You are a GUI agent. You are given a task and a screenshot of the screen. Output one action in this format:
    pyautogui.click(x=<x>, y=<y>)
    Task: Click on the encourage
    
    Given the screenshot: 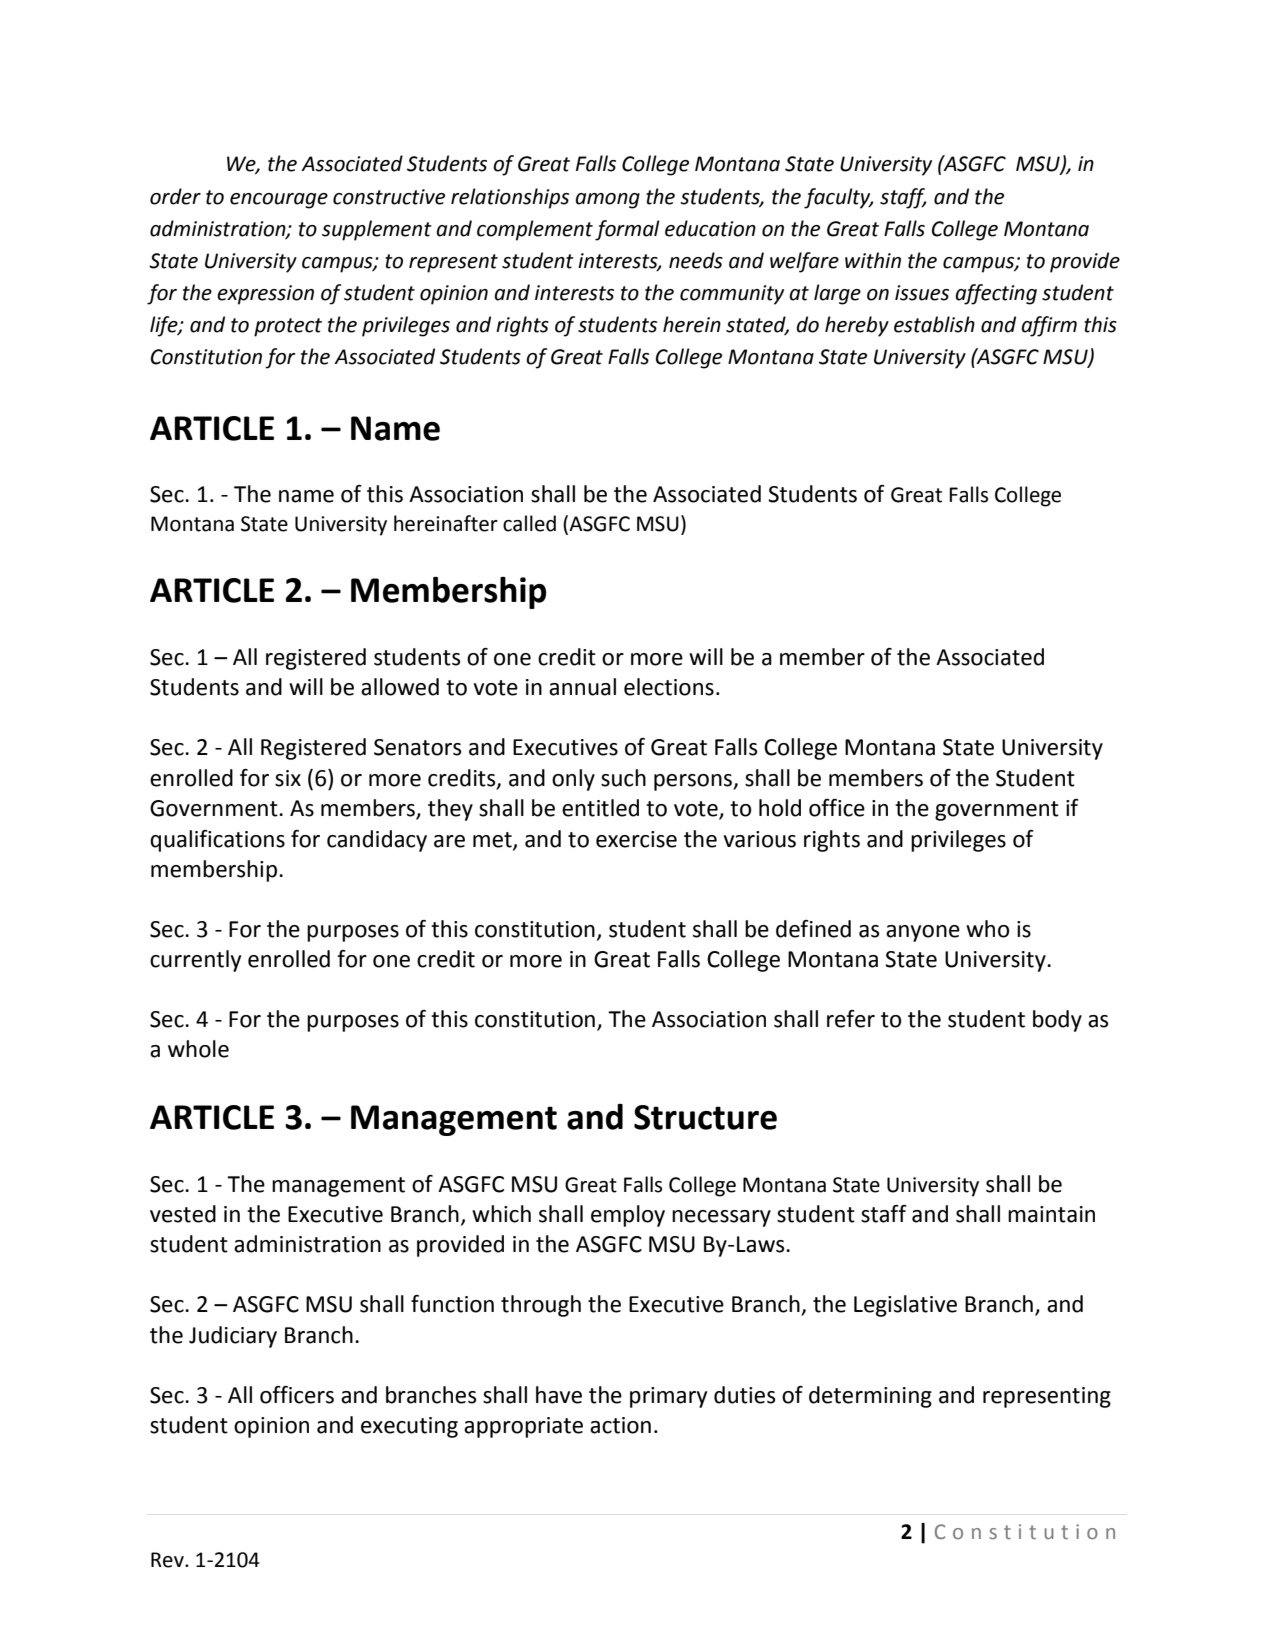 What is the action you would take?
    pyautogui.click(x=279, y=201)
